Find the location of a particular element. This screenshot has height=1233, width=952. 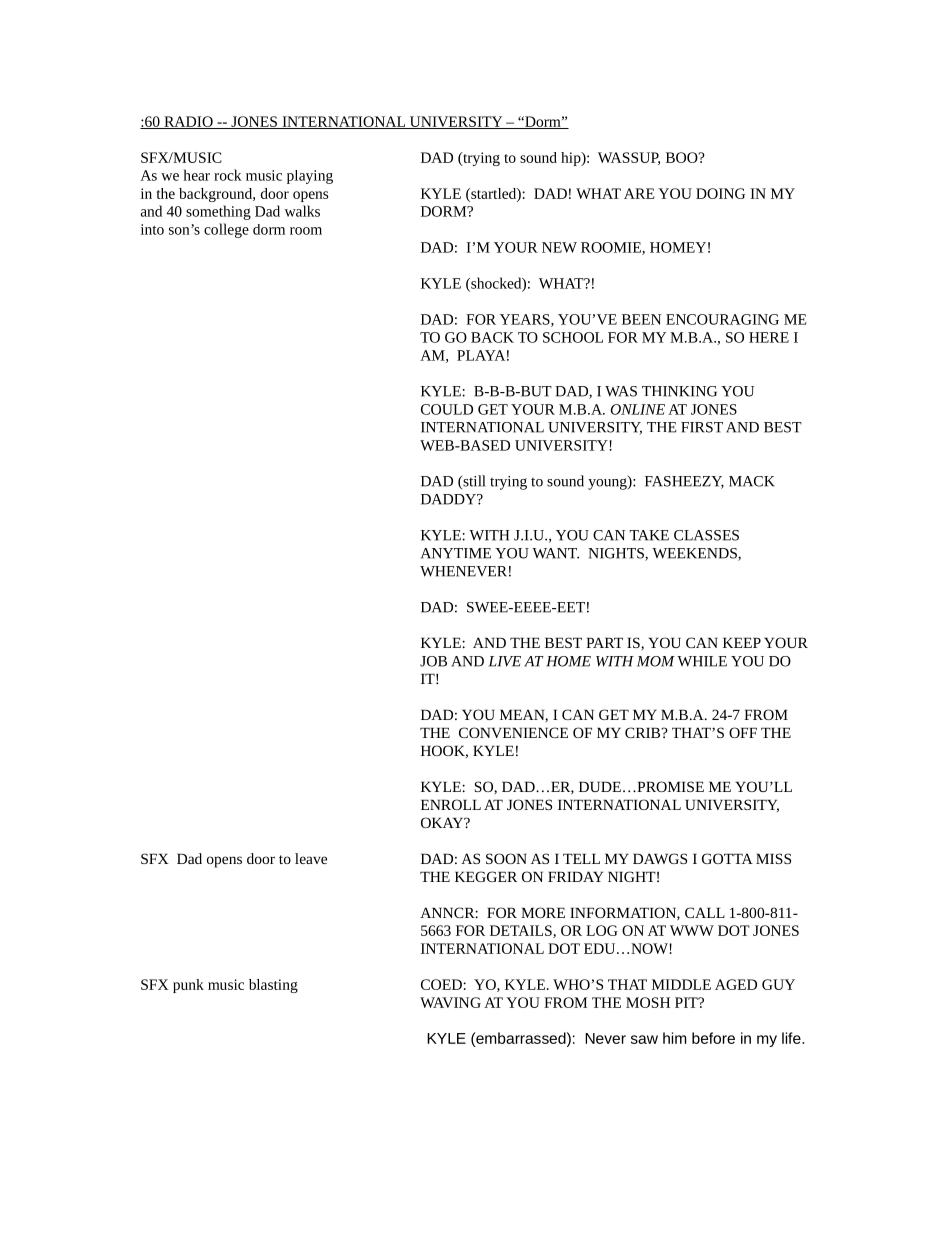

OFF is located at coordinates (743, 732).
